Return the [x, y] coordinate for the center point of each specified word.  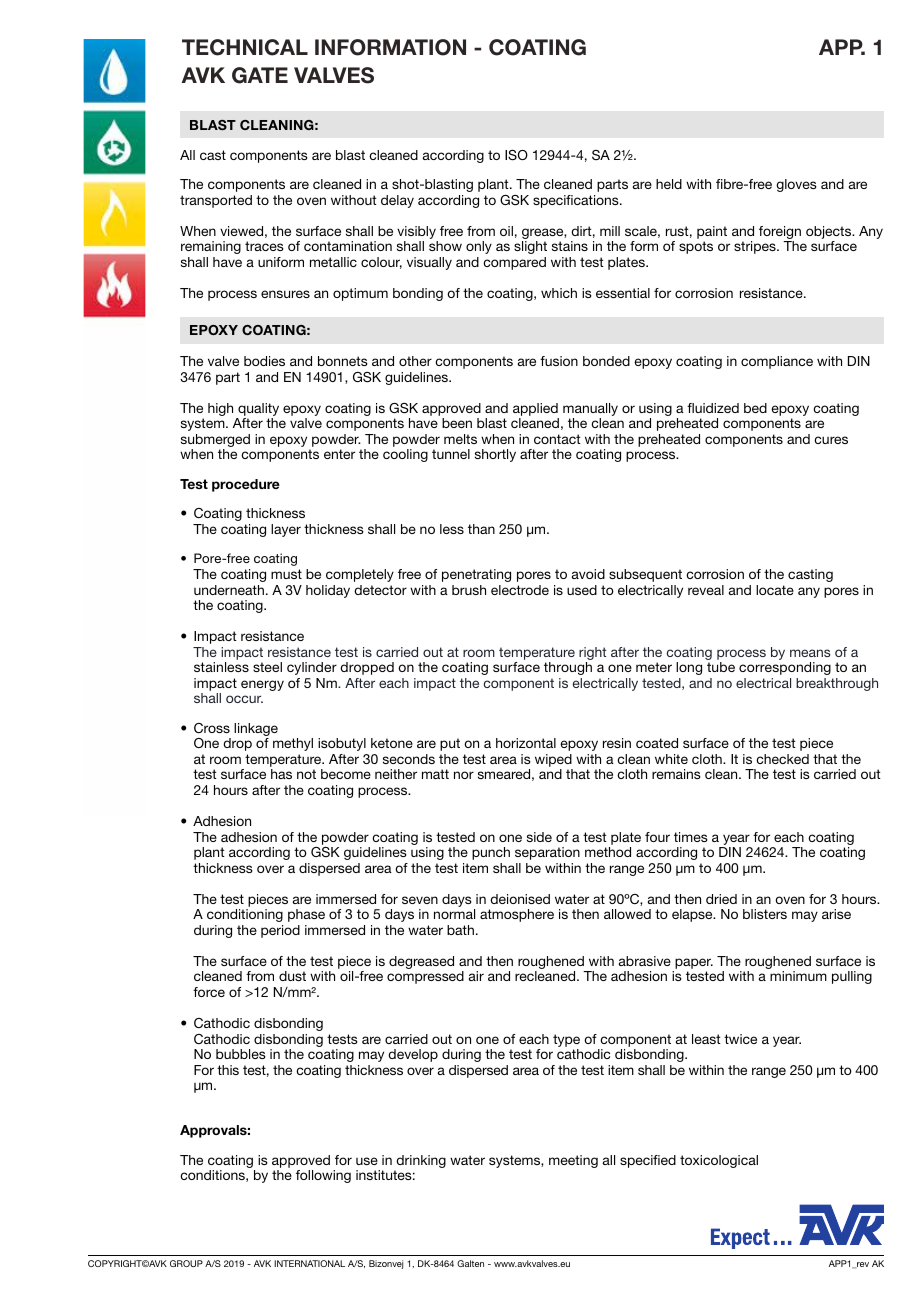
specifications [577, 201]
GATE [260, 75]
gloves [796, 185]
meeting [573, 1161]
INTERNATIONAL [309, 1263]
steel [267, 667]
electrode [520, 590]
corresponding [785, 668]
